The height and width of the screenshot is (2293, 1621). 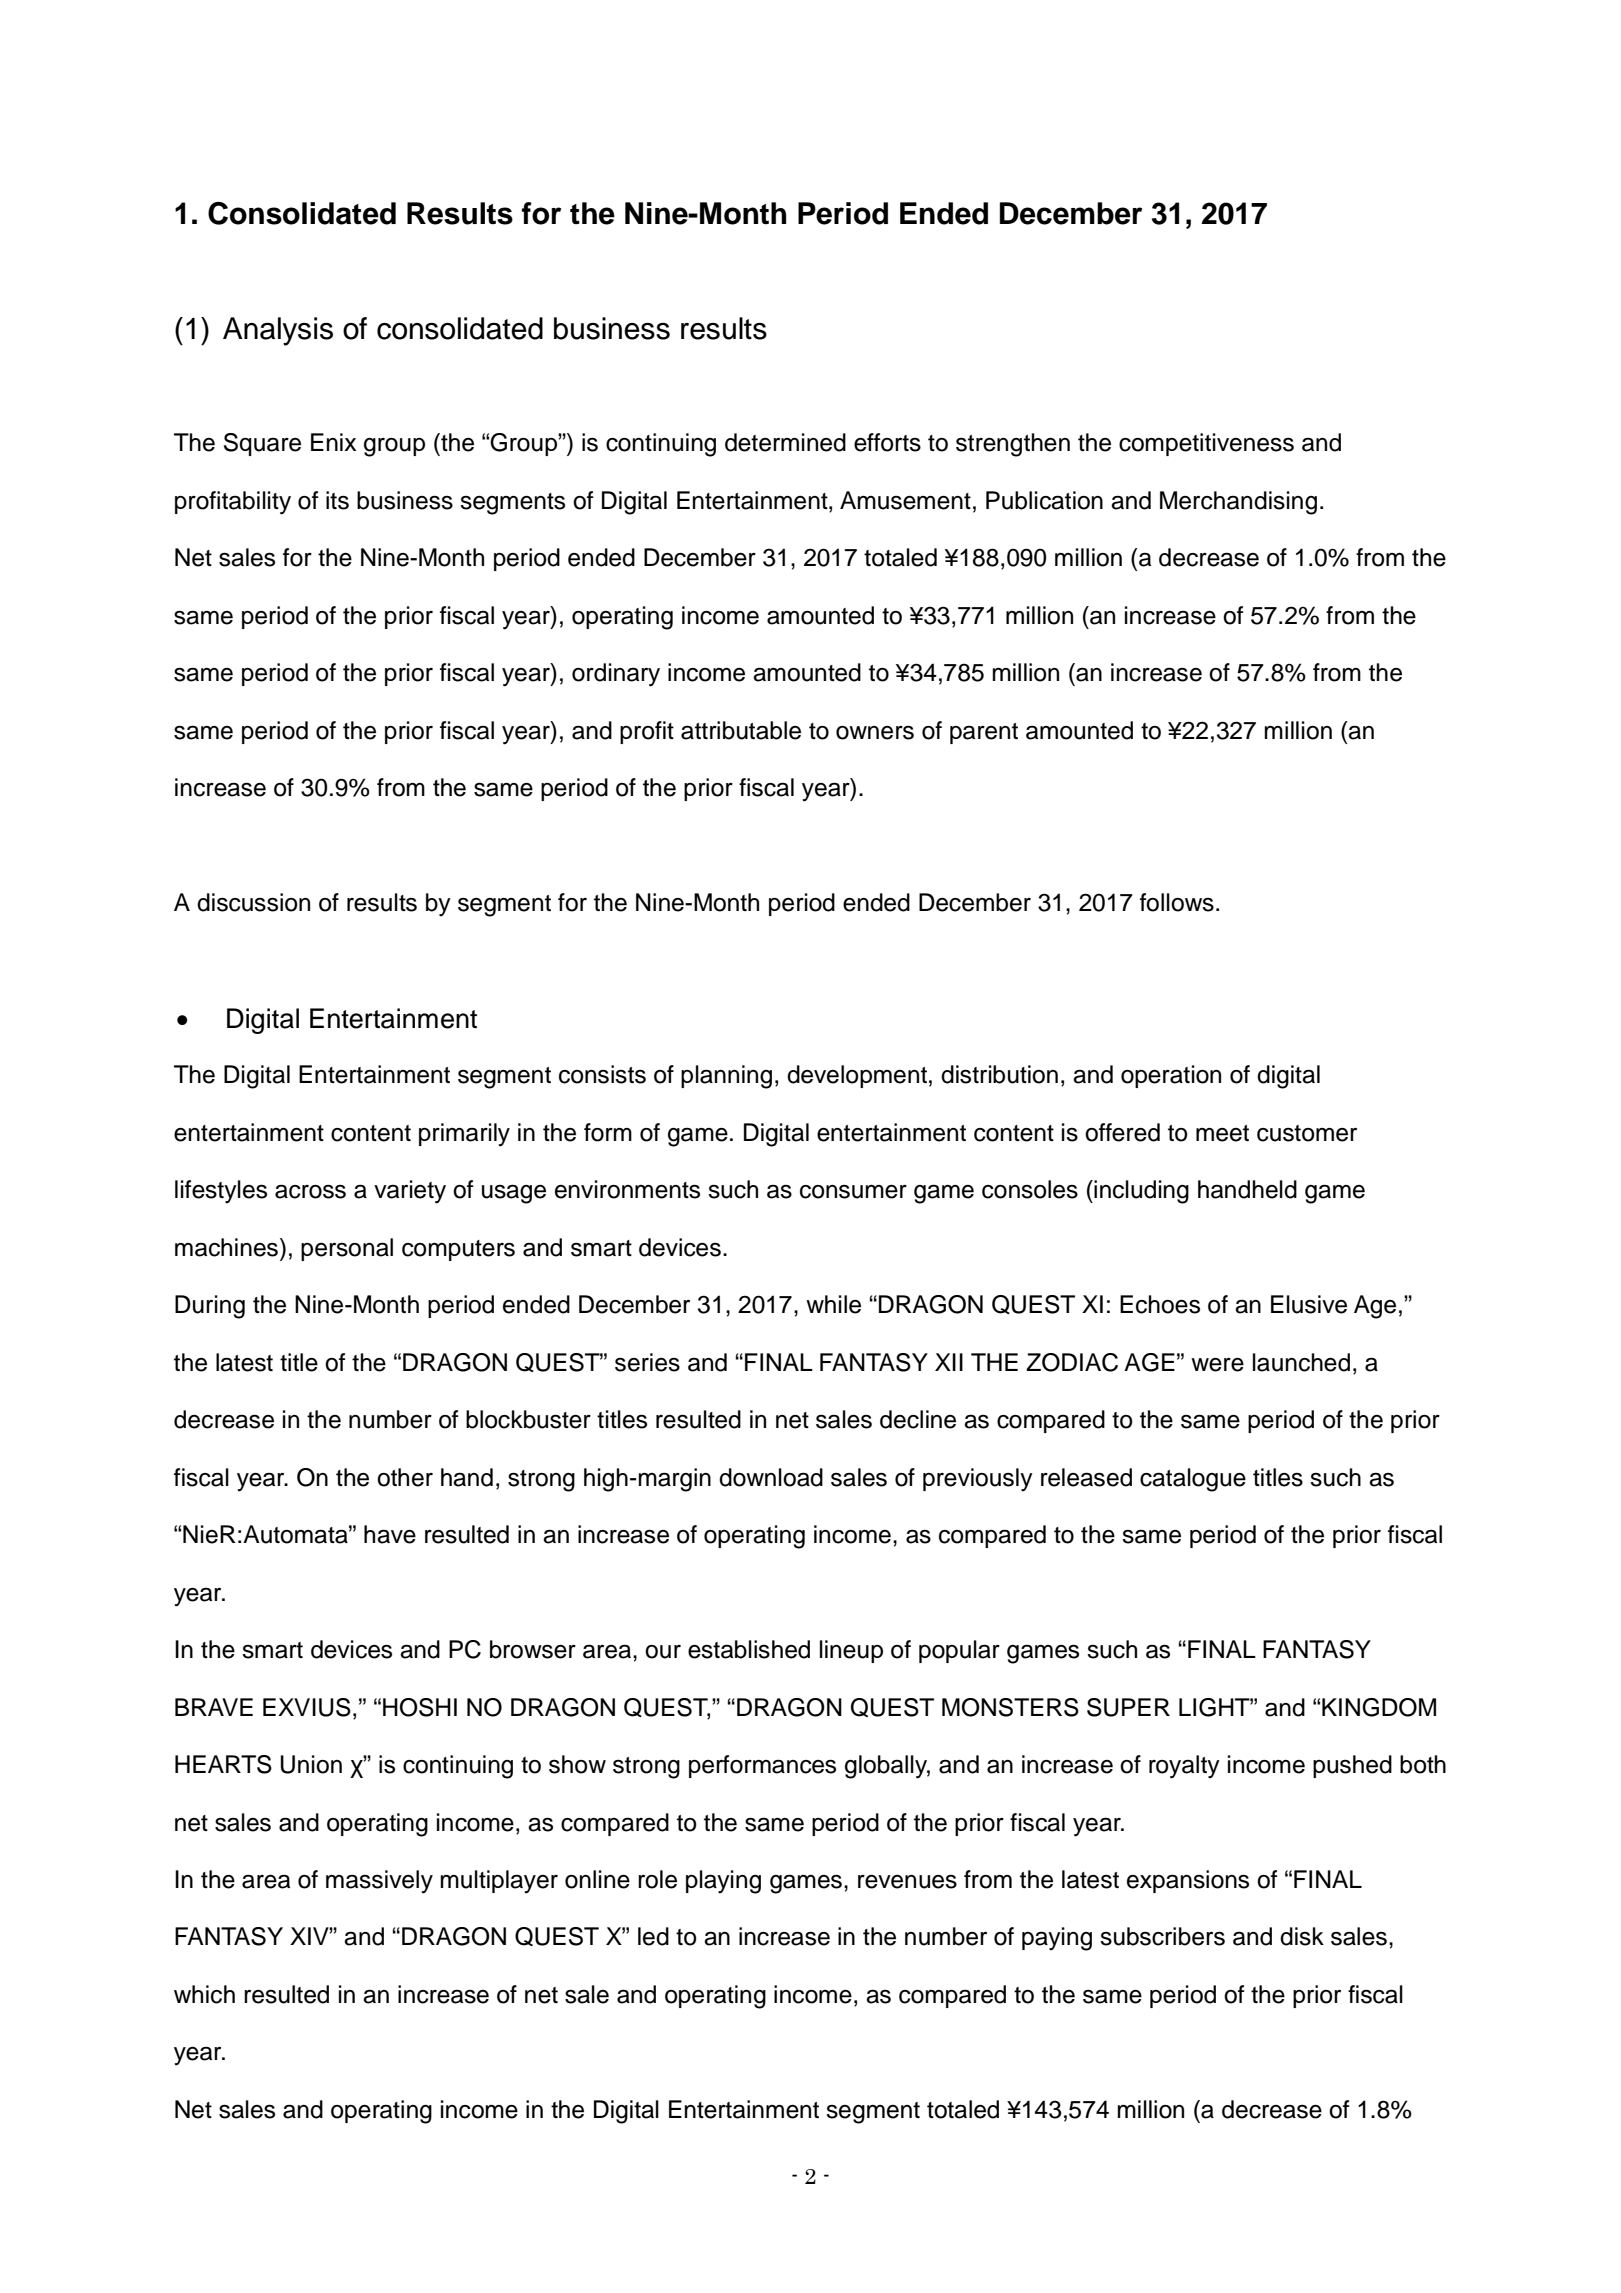 I want to click on have, so click(x=390, y=1534).
